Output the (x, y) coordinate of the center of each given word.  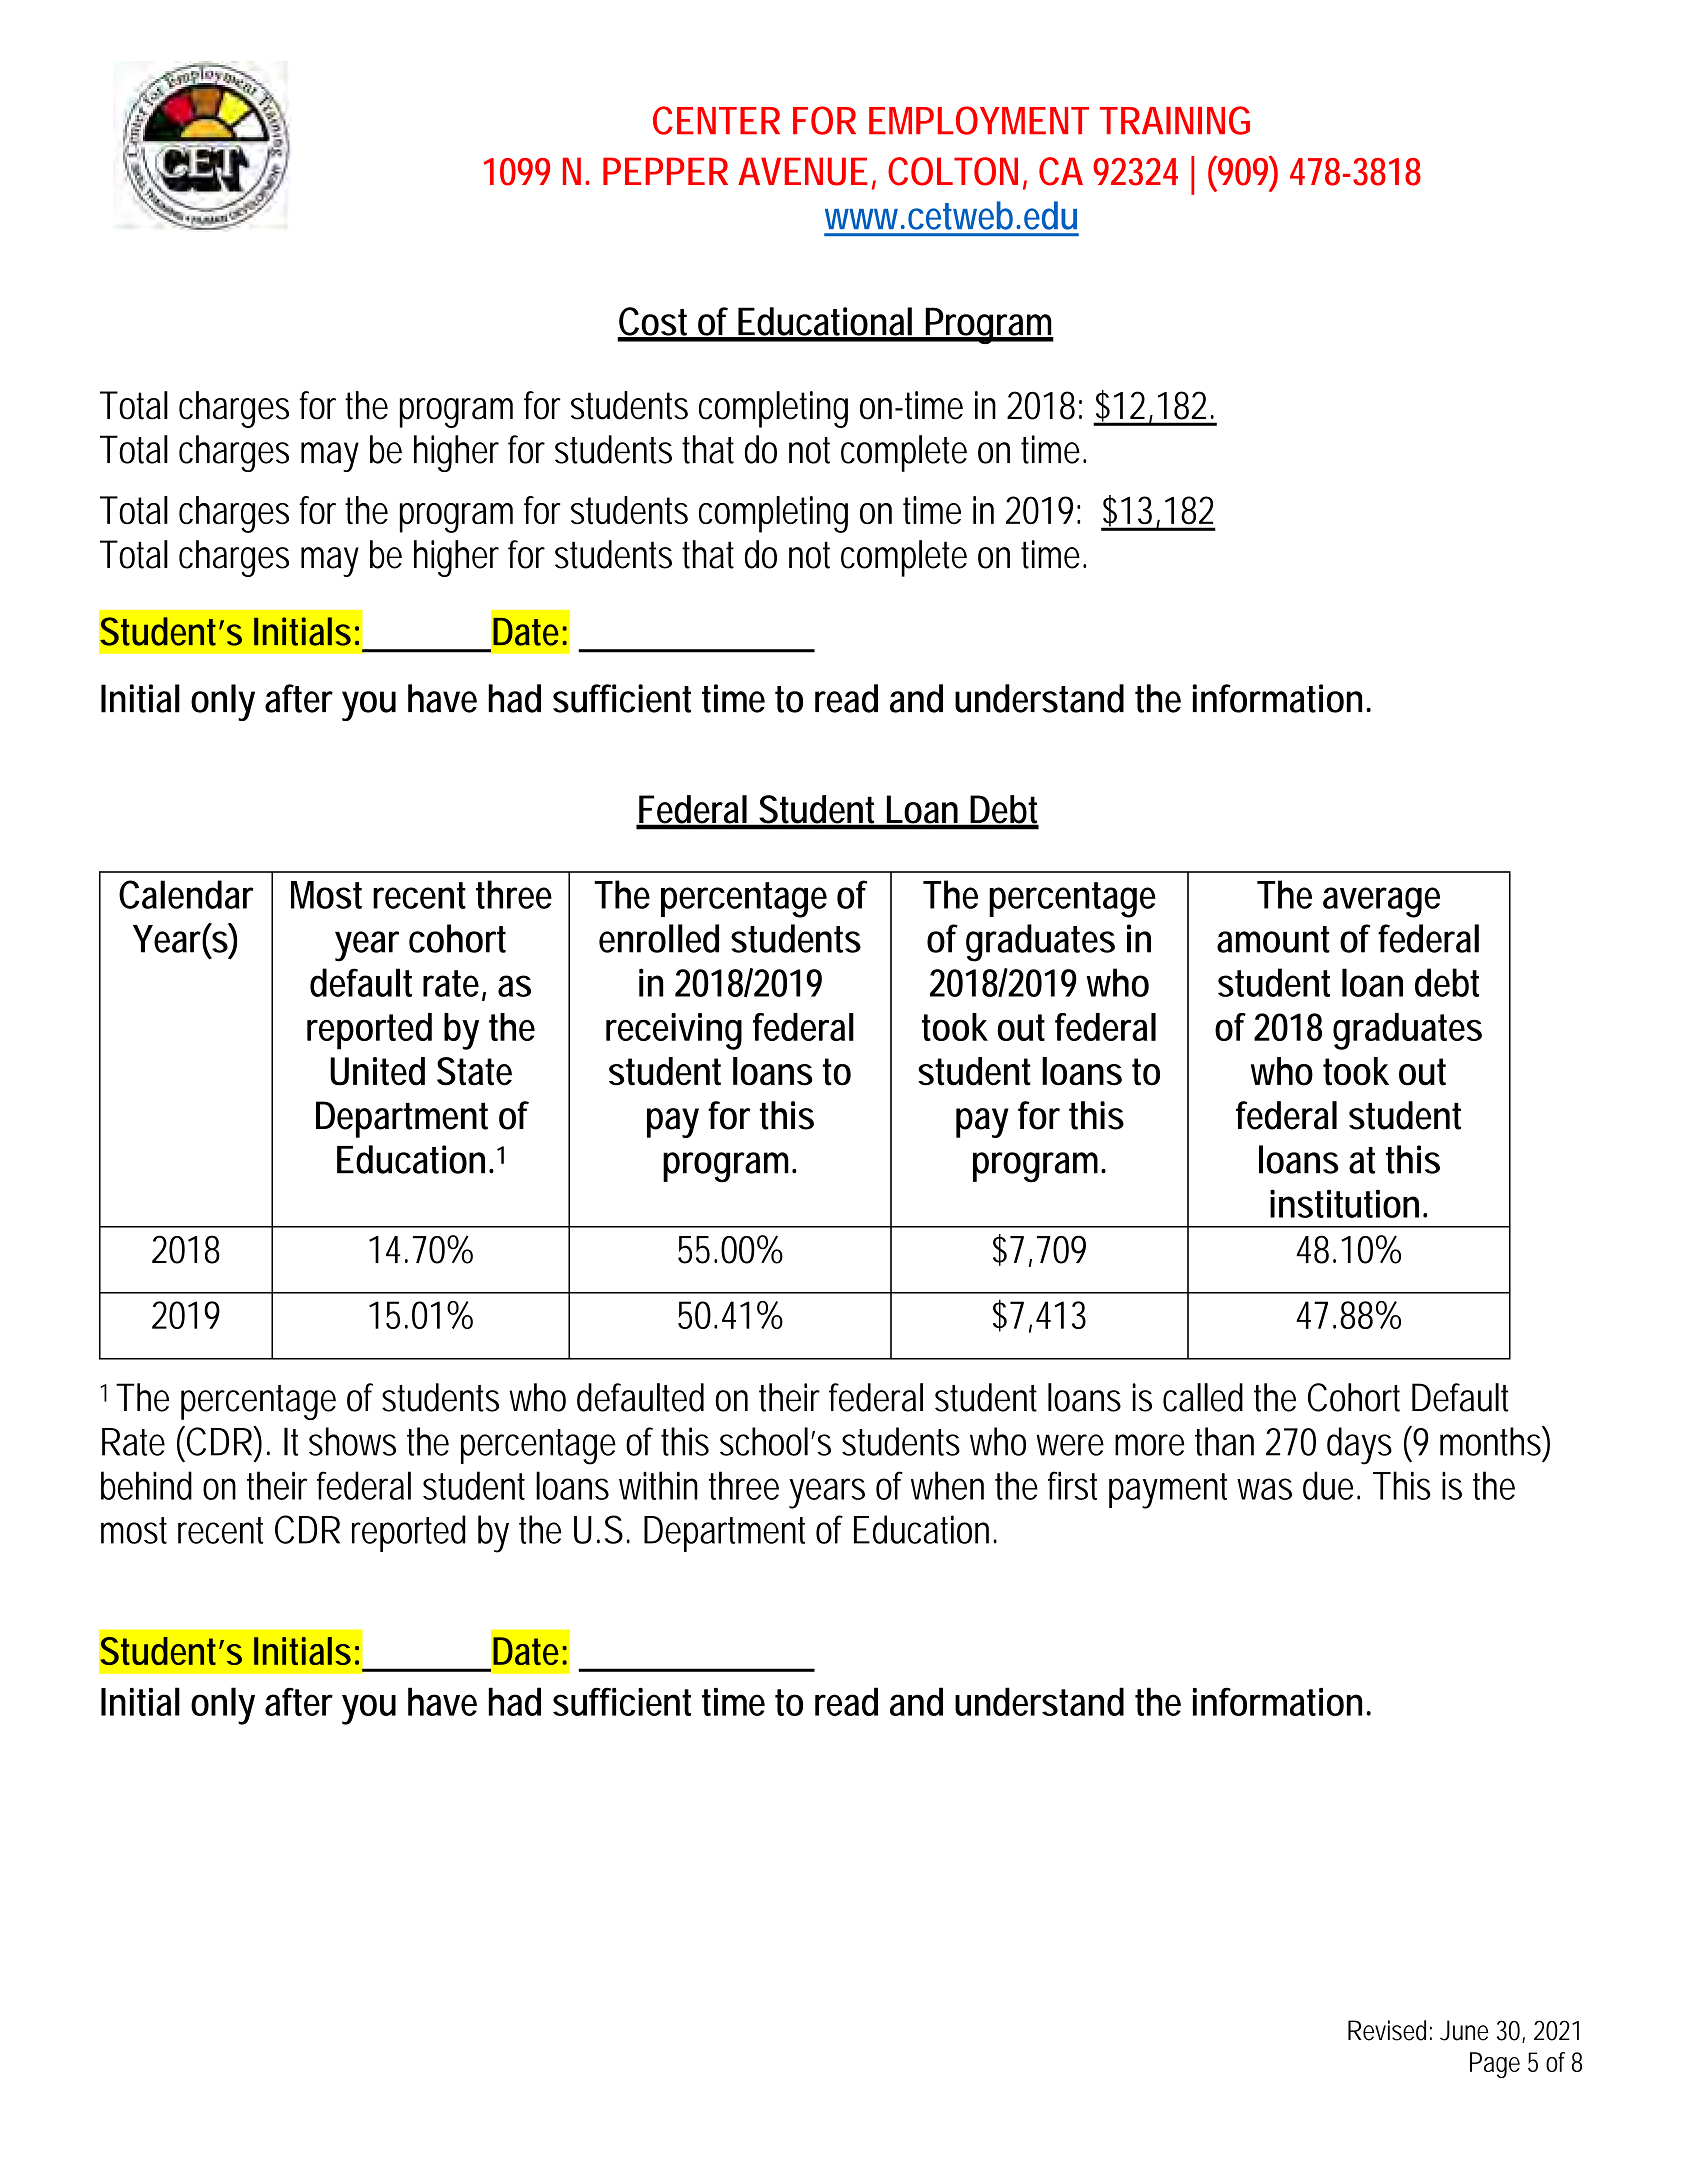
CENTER (716, 120)
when (947, 1485)
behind (146, 1485)
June (1464, 2030)
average (1381, 902)
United (377, 1071)
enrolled (659, 938)
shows (352, 1441)
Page (1495, 2065)
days (1359, 1446)
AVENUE (802, 171)
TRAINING (1175, 120)
